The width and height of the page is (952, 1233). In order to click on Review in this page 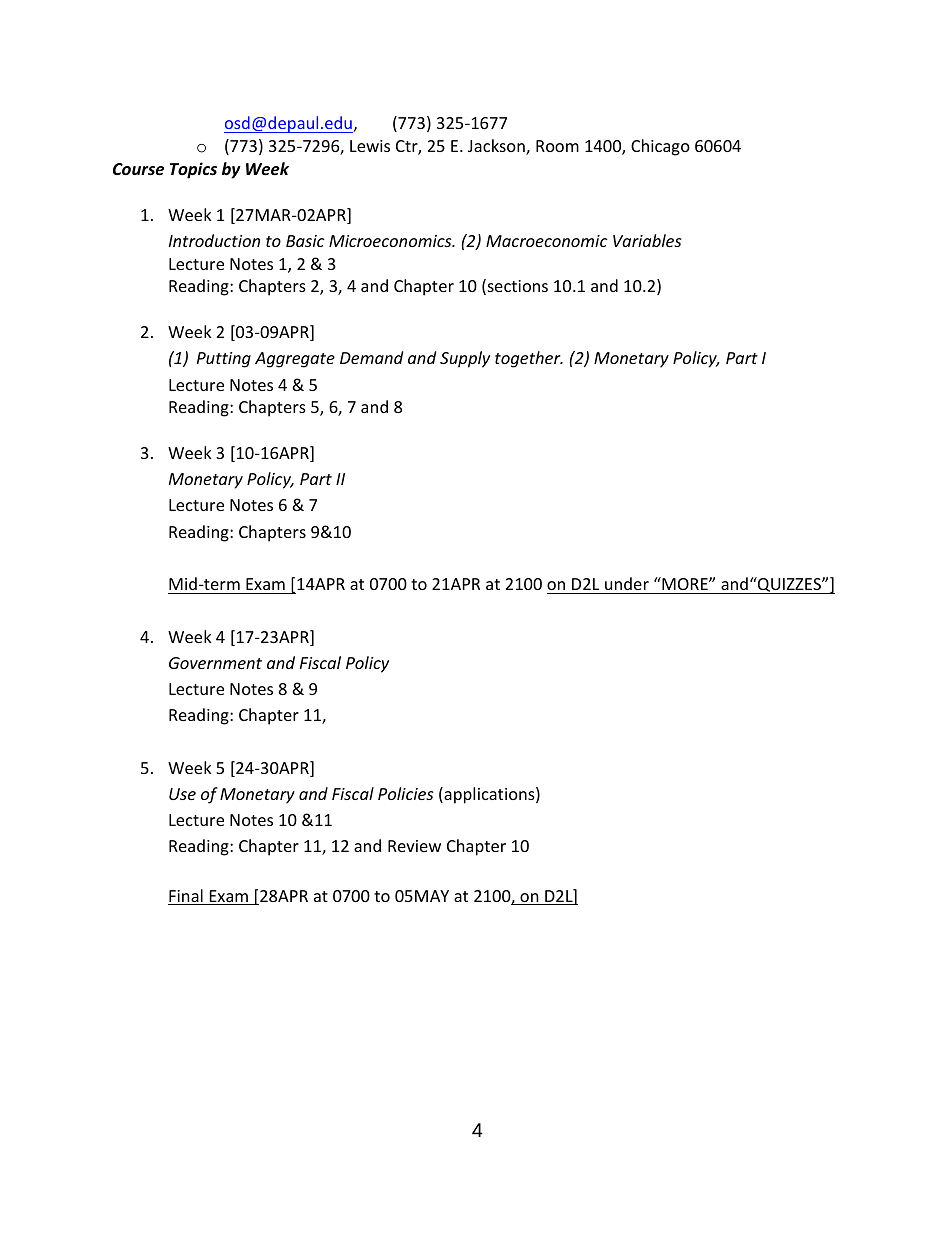, I will do `click(414, 846)`.
